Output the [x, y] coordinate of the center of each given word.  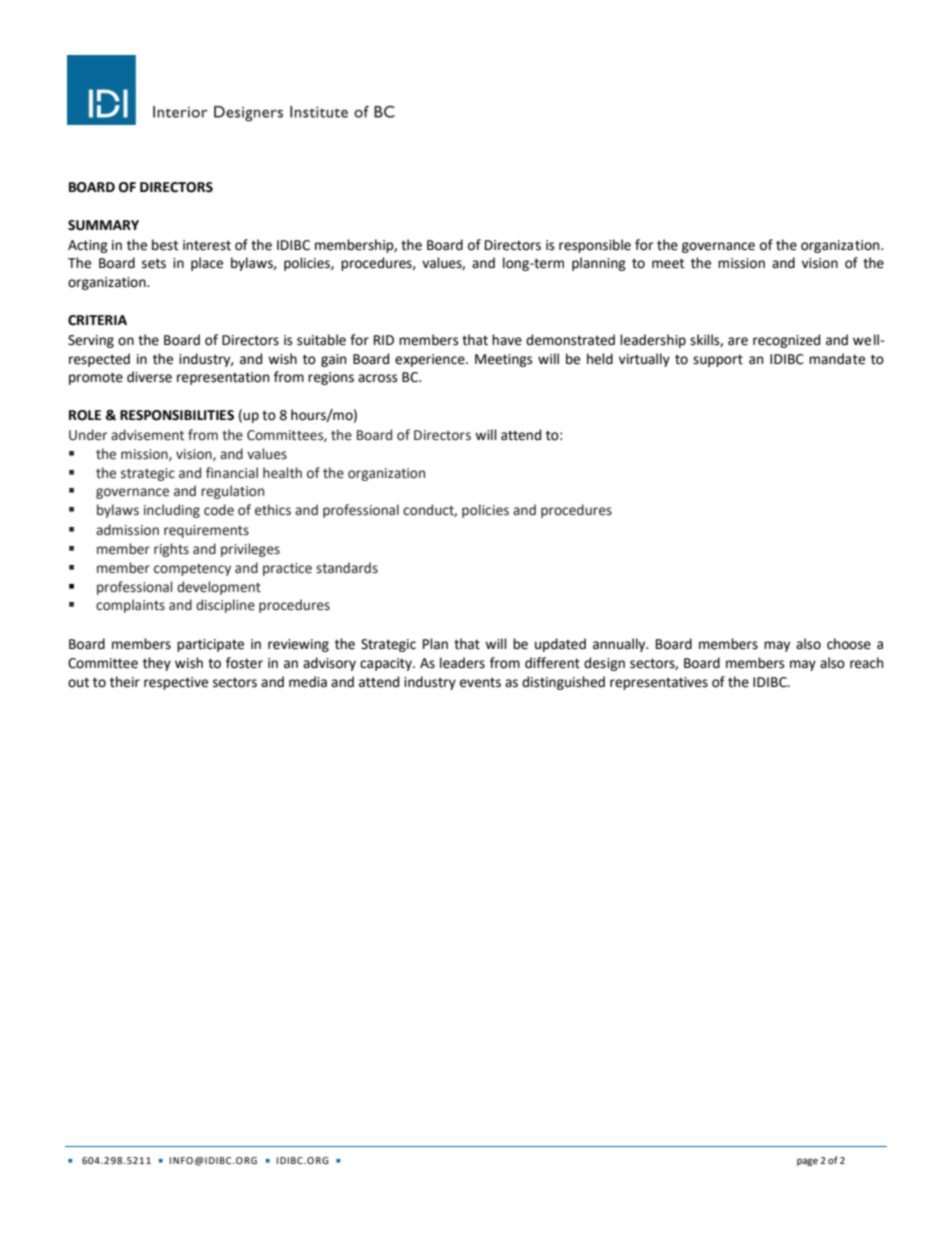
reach [866, 663]
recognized [786, 341]
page [807, 1162]
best [165, 245]
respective [176, 683]
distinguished [563, 683]
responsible [595, 246]
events [480, 683]
